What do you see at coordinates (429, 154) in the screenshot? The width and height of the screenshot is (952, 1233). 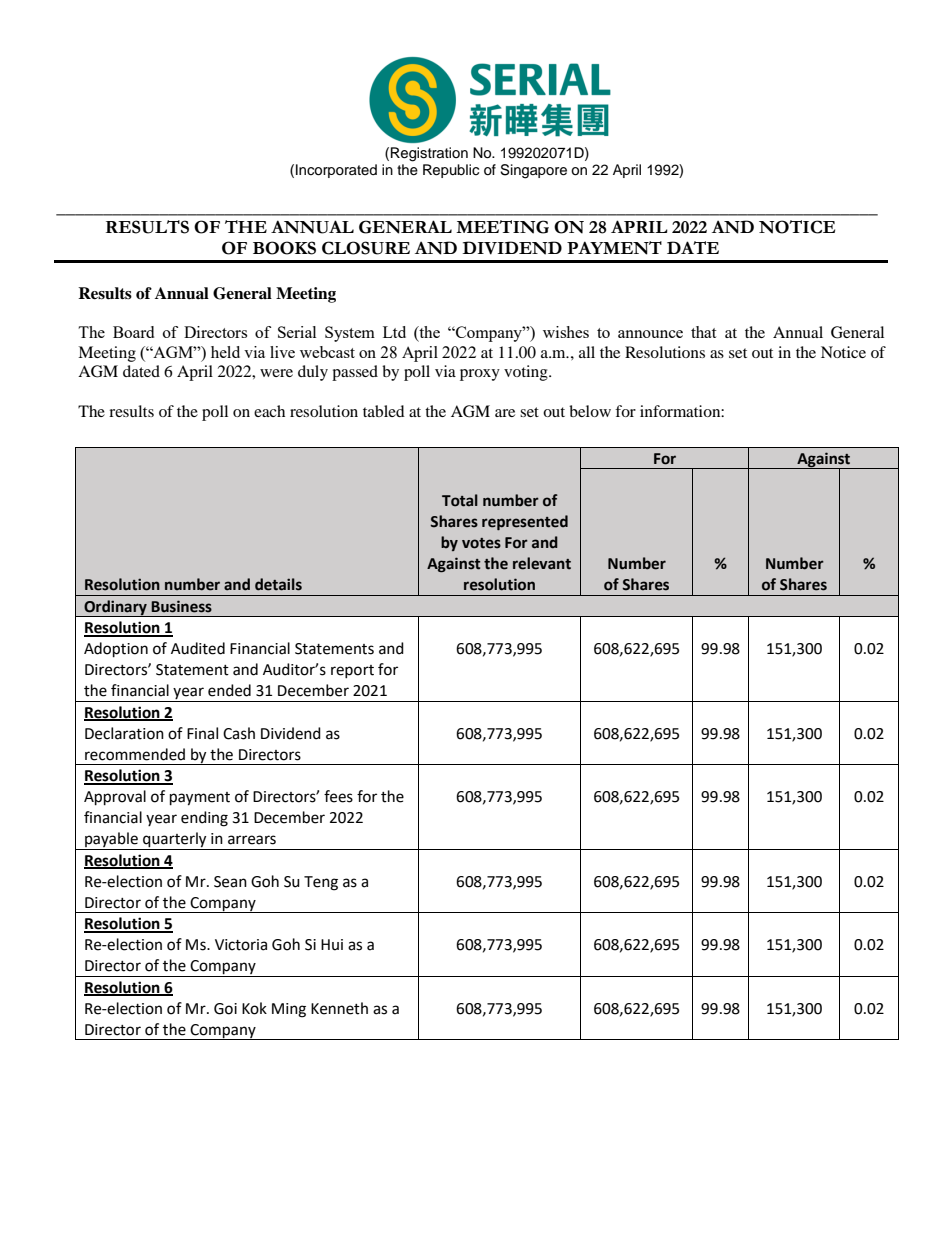 I see `Registration` at bounding box center [429, 154].
